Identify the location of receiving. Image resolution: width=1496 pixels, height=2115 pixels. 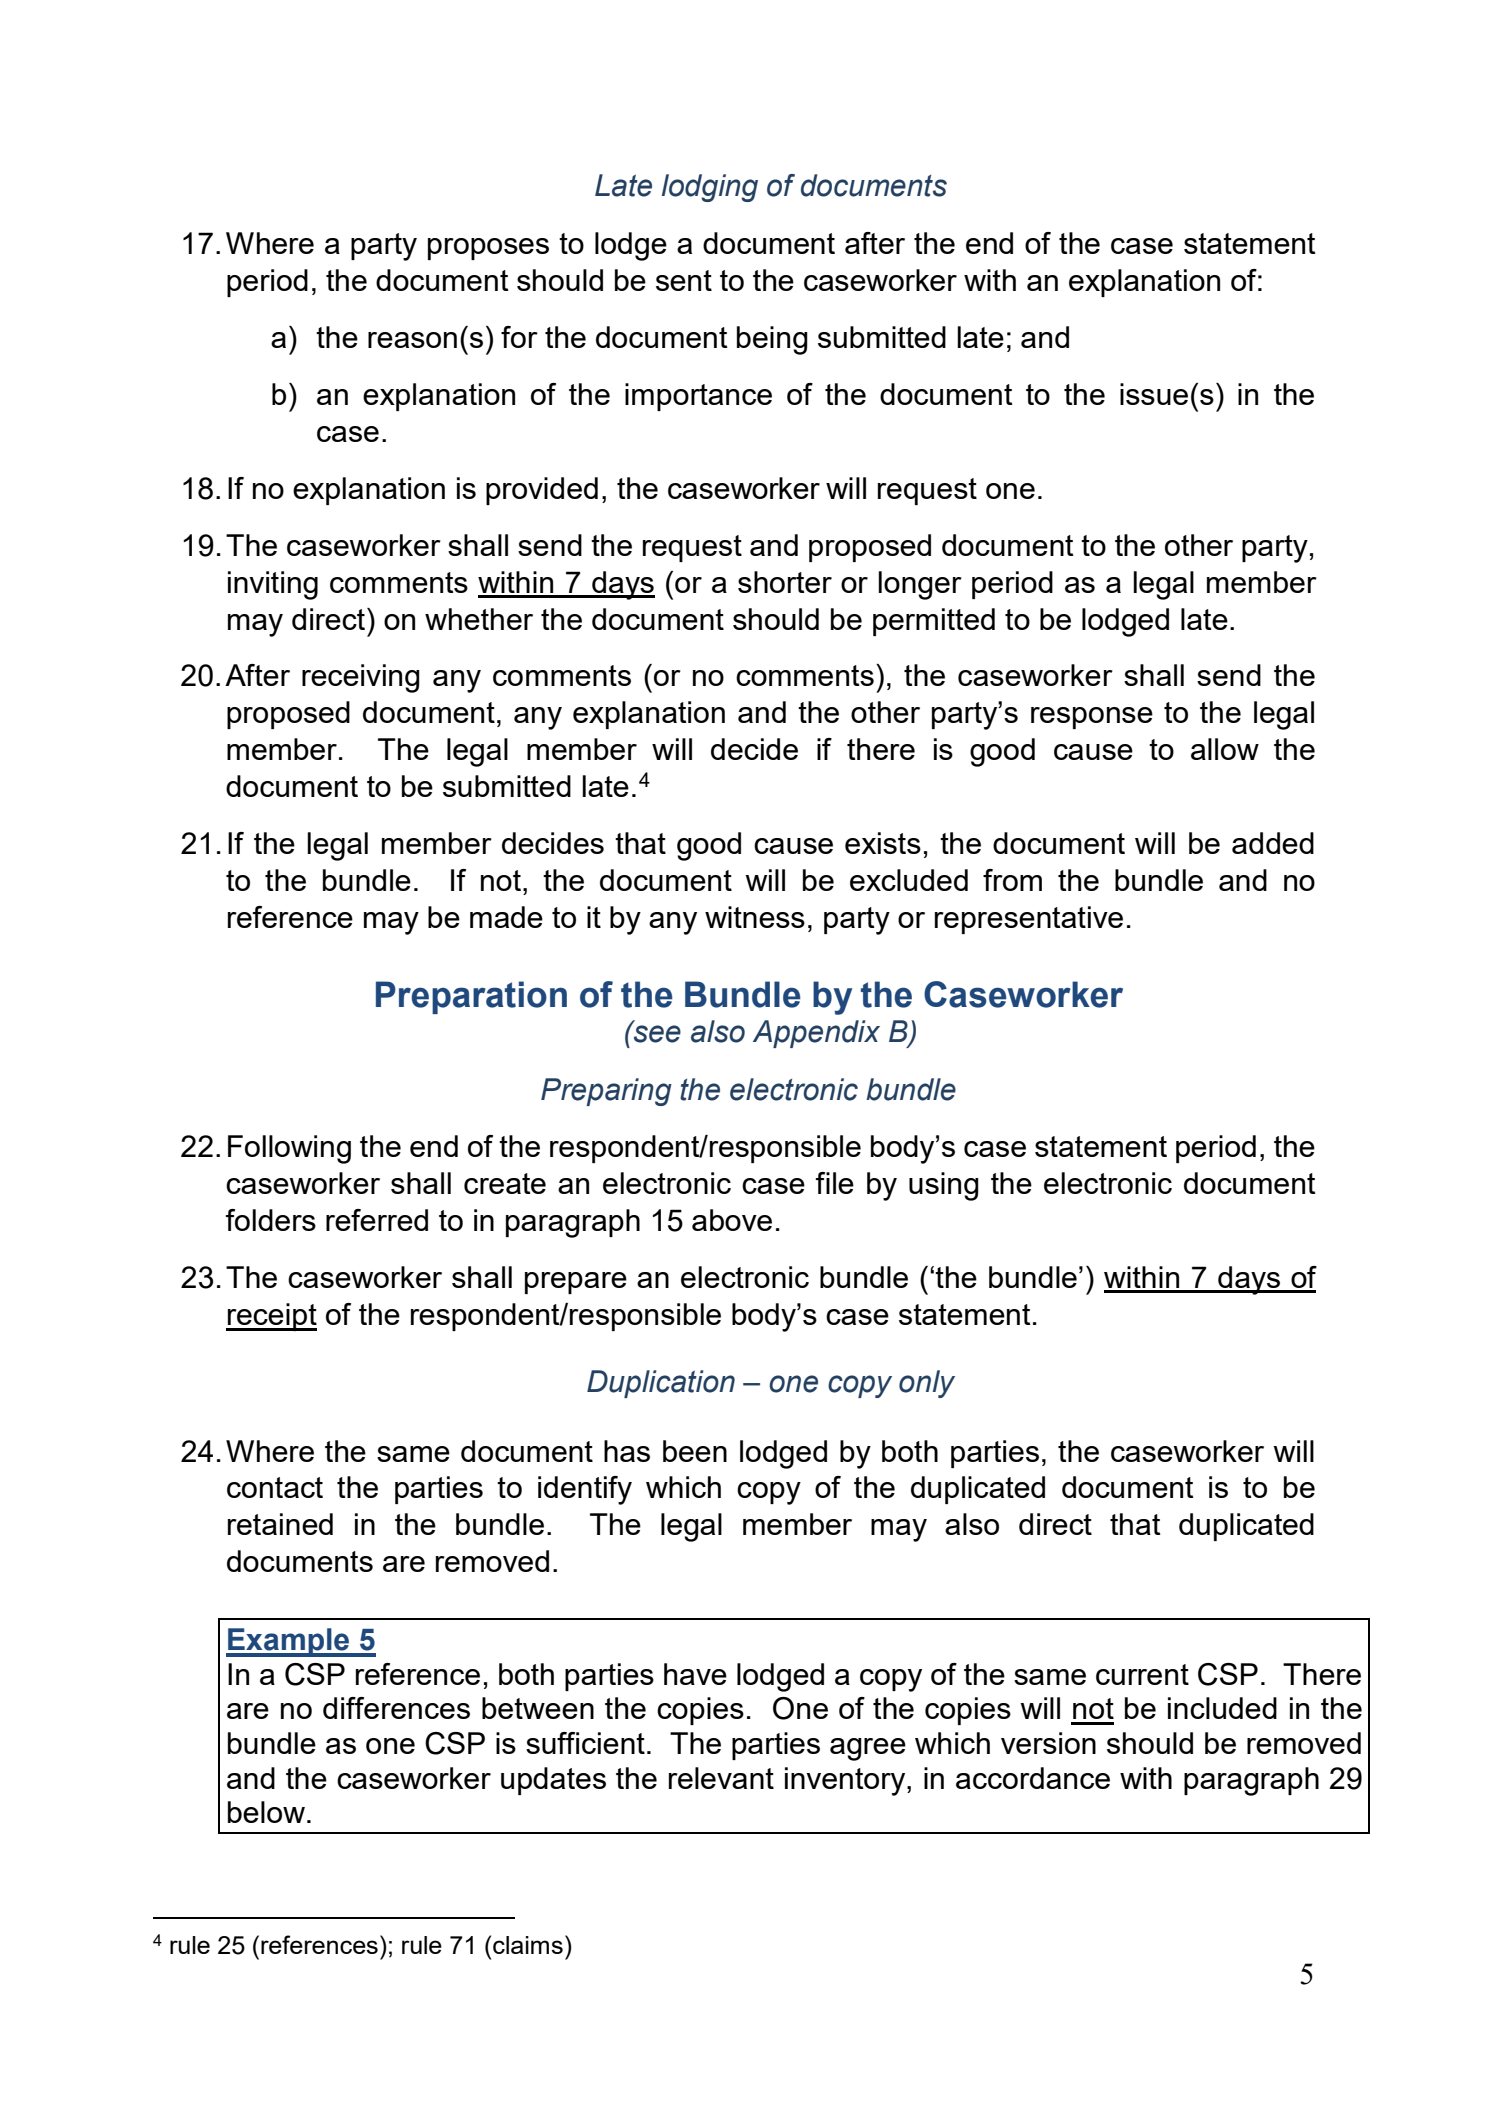
(361, 678).
